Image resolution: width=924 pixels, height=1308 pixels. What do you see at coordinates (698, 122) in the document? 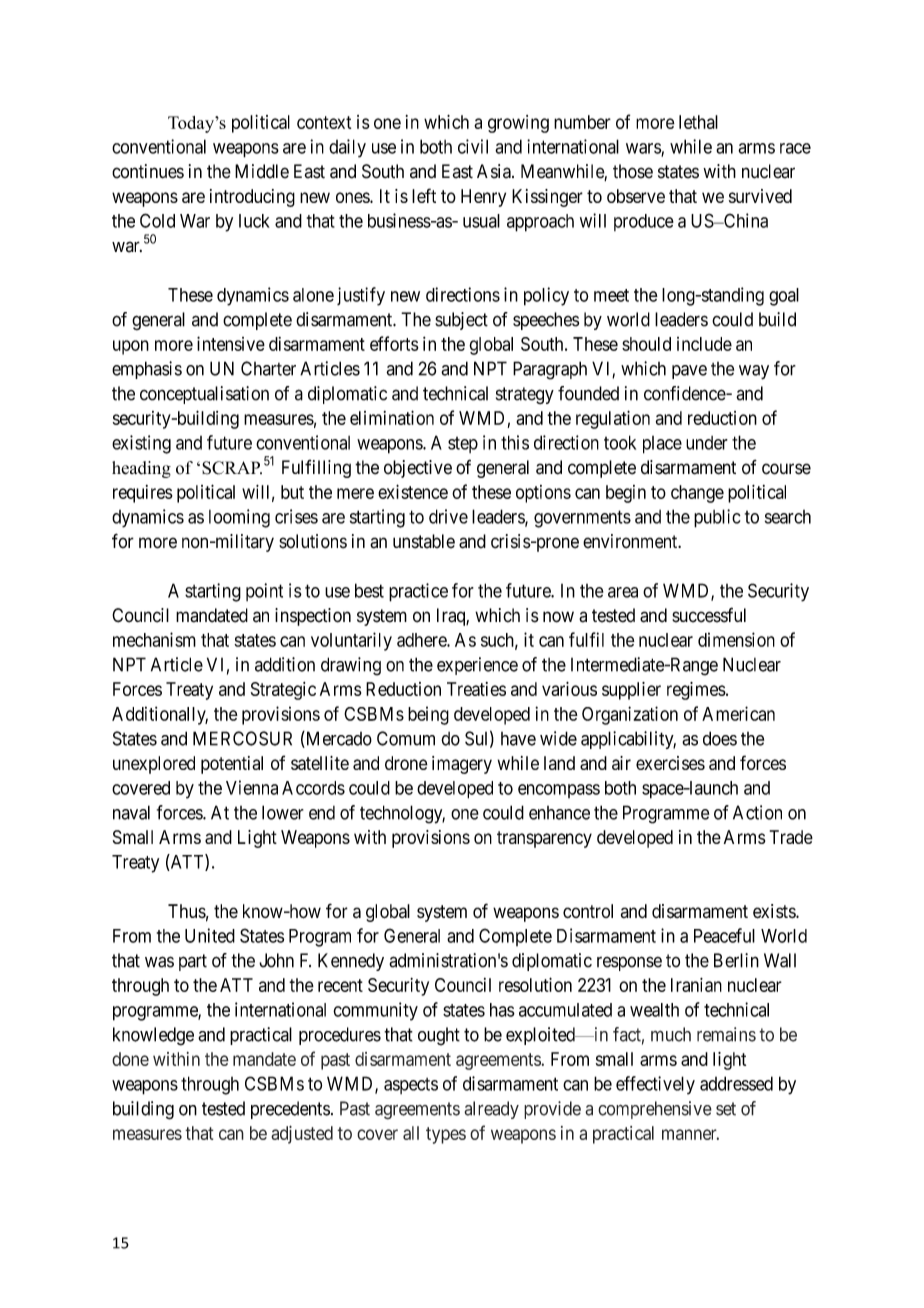
I see `lethal` at bounding box center [698, 122].
